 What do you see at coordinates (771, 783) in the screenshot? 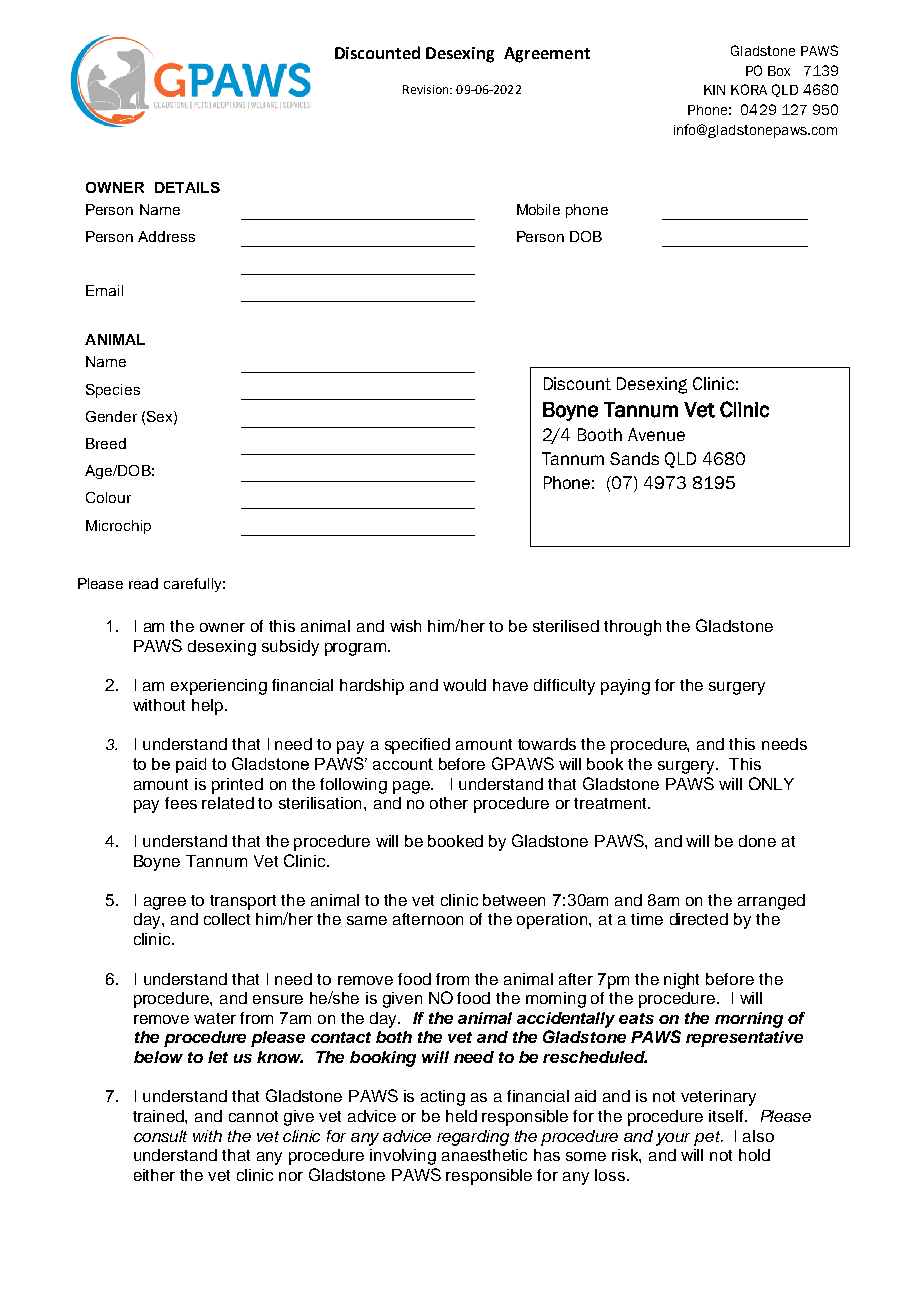
I see `ONLY` at bounding box center [771, 783].
